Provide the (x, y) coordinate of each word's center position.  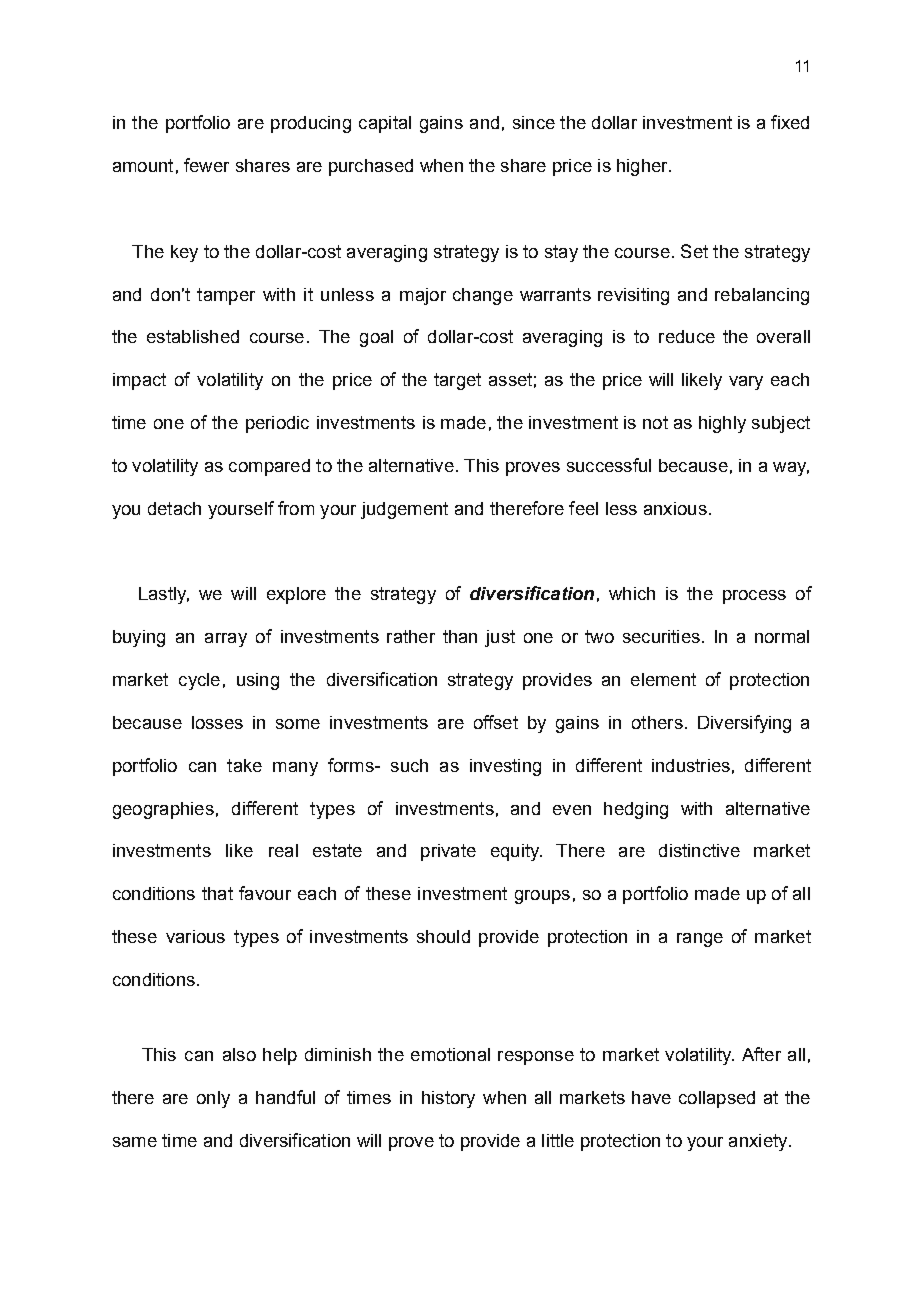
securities (661, 636)
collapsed (717, 1099)
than (460, 636)
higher (643, 167)
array (226, 640)
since (534, 122)
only (213, 1099)
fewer (206, 165)
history (448, 1099)
